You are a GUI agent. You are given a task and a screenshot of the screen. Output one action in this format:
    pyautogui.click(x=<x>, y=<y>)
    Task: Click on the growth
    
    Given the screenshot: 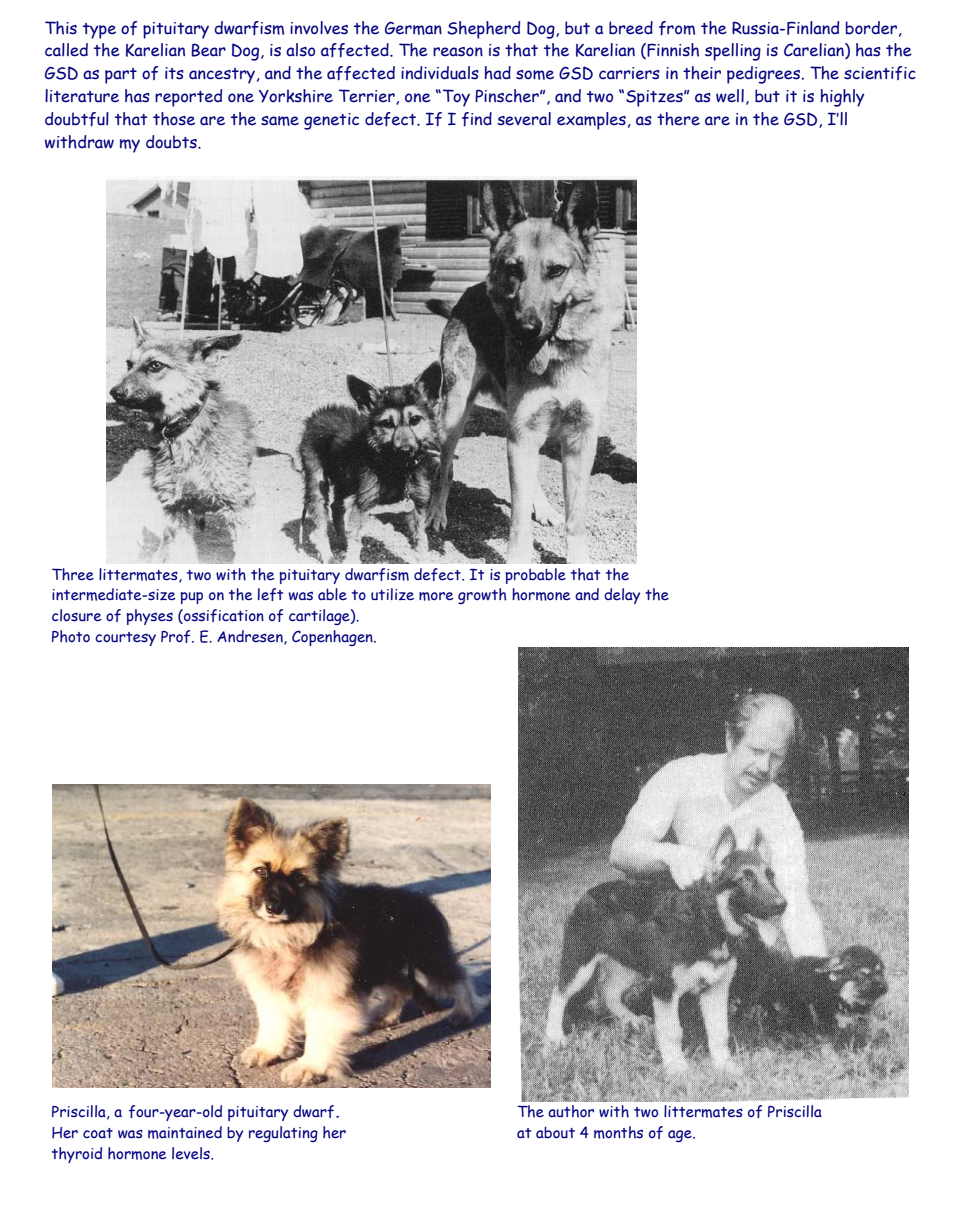 What is the action you would take?
    pyautogui.click(x=482, y=596)
